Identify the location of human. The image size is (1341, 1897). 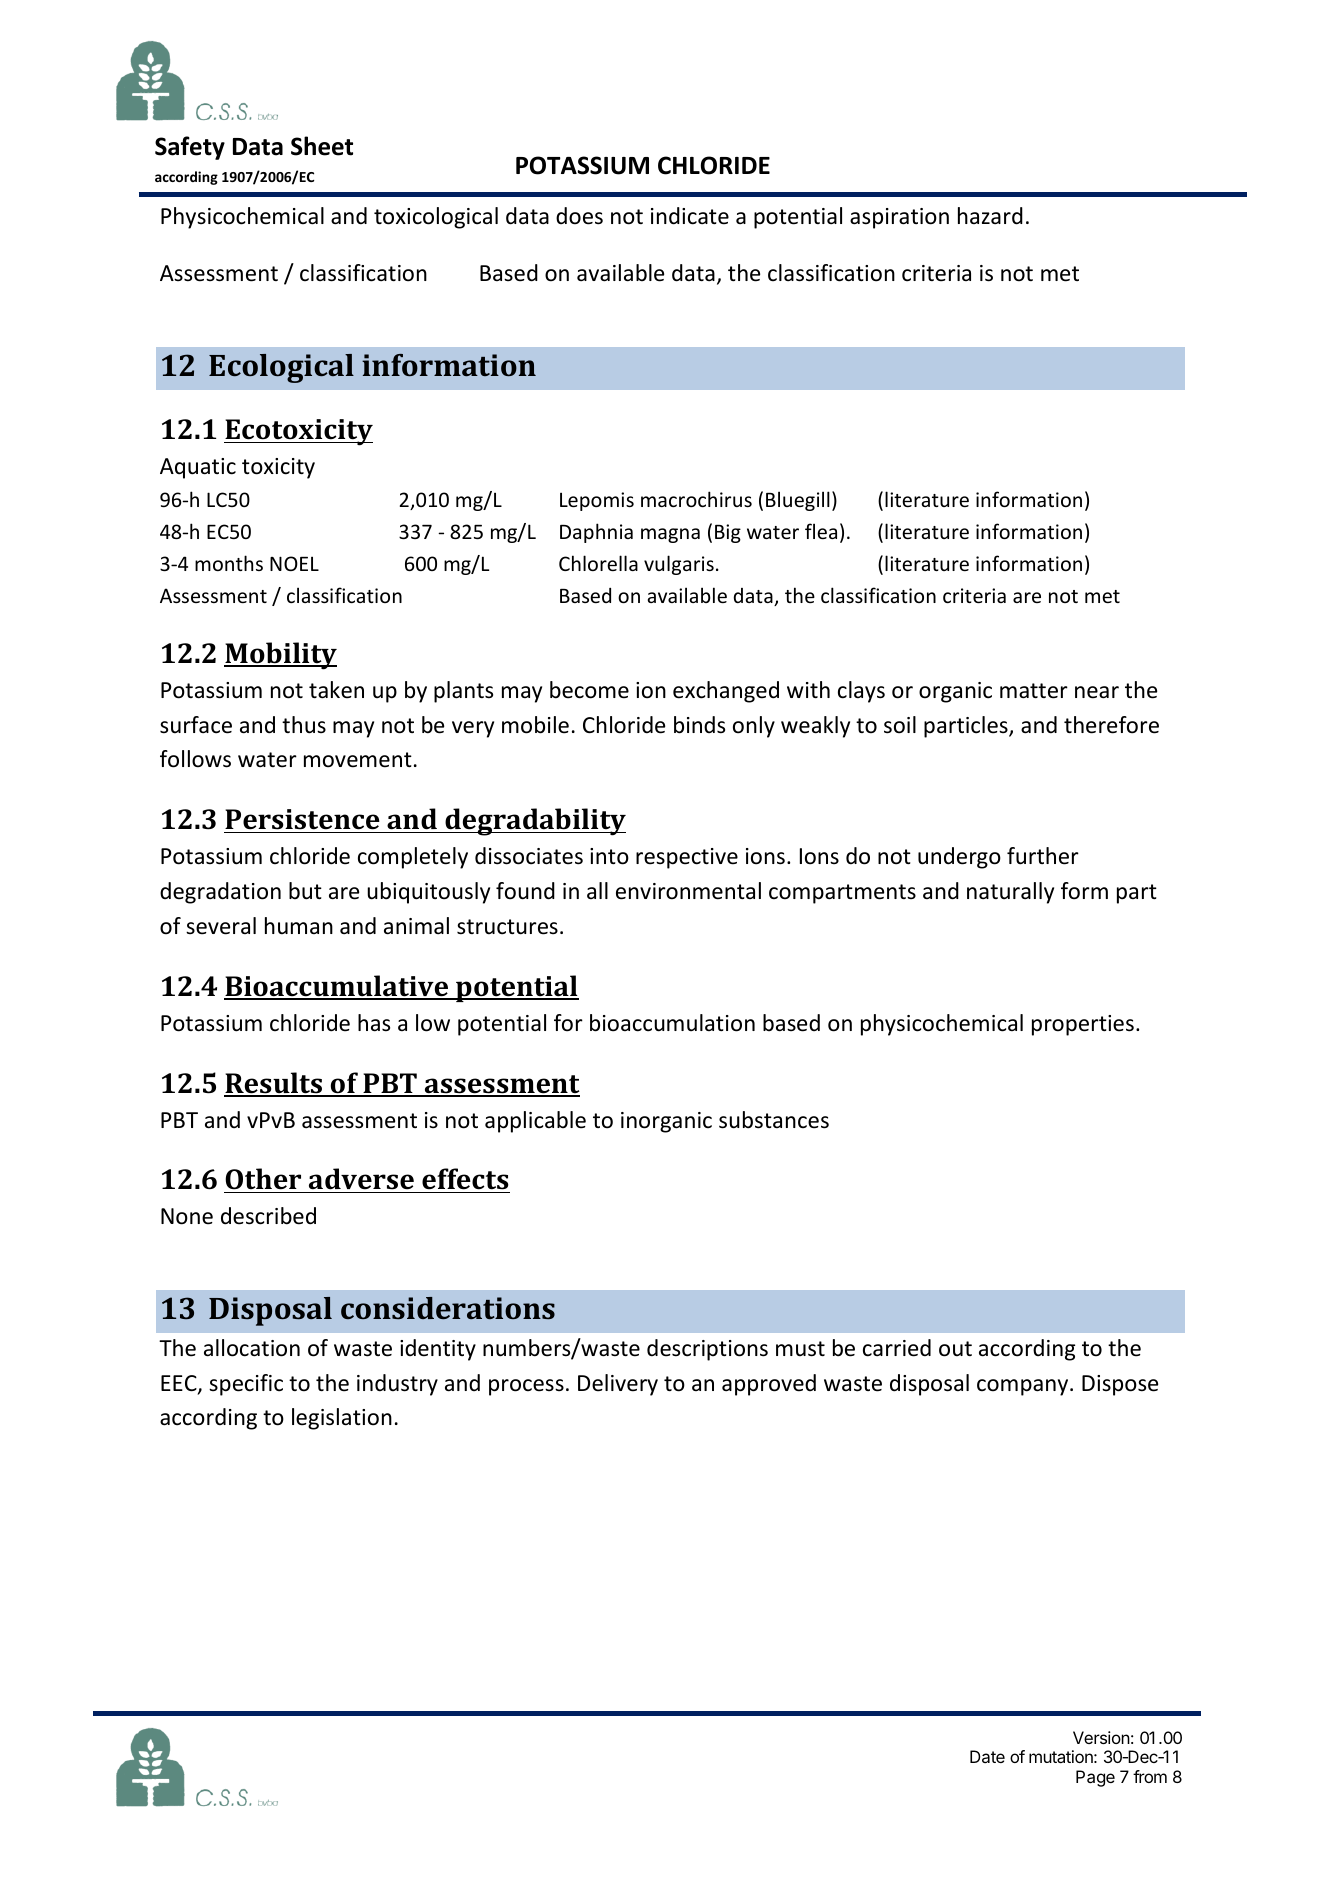
(299, 926).
